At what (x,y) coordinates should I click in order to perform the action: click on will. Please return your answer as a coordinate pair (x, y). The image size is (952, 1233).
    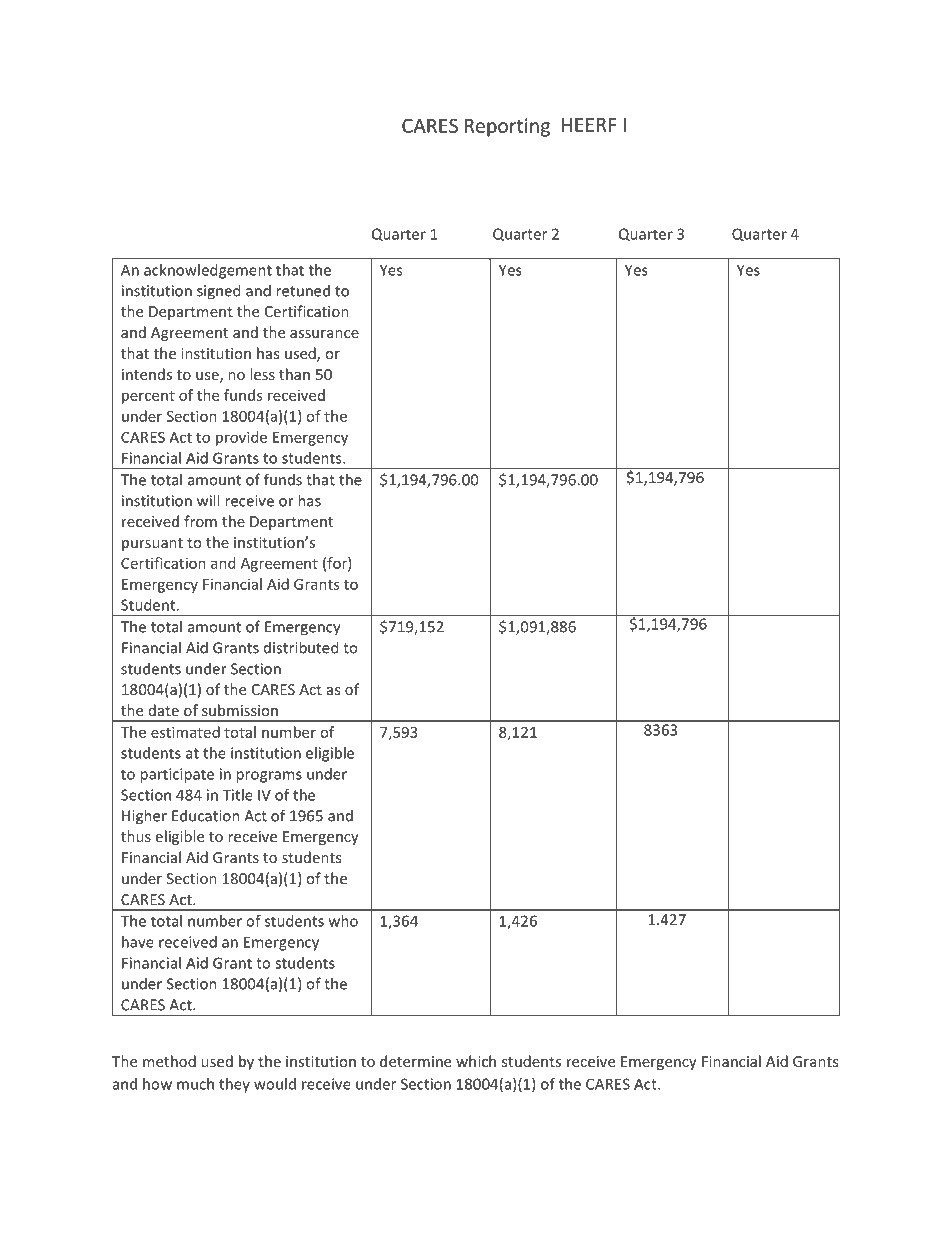
    Looking at the image, I should click on (208, 500).
